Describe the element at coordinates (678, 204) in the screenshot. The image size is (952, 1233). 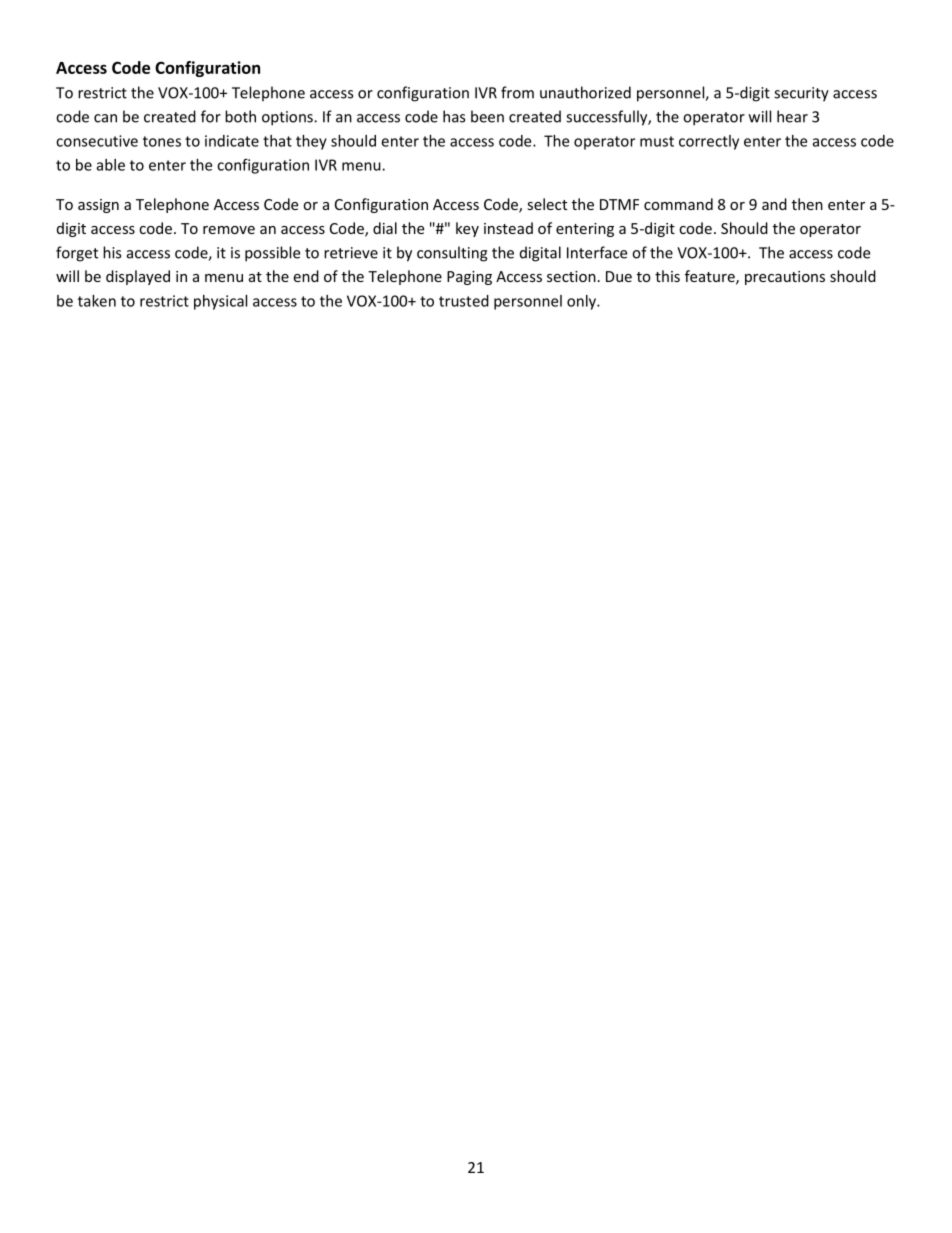
I see `command` at that location.
